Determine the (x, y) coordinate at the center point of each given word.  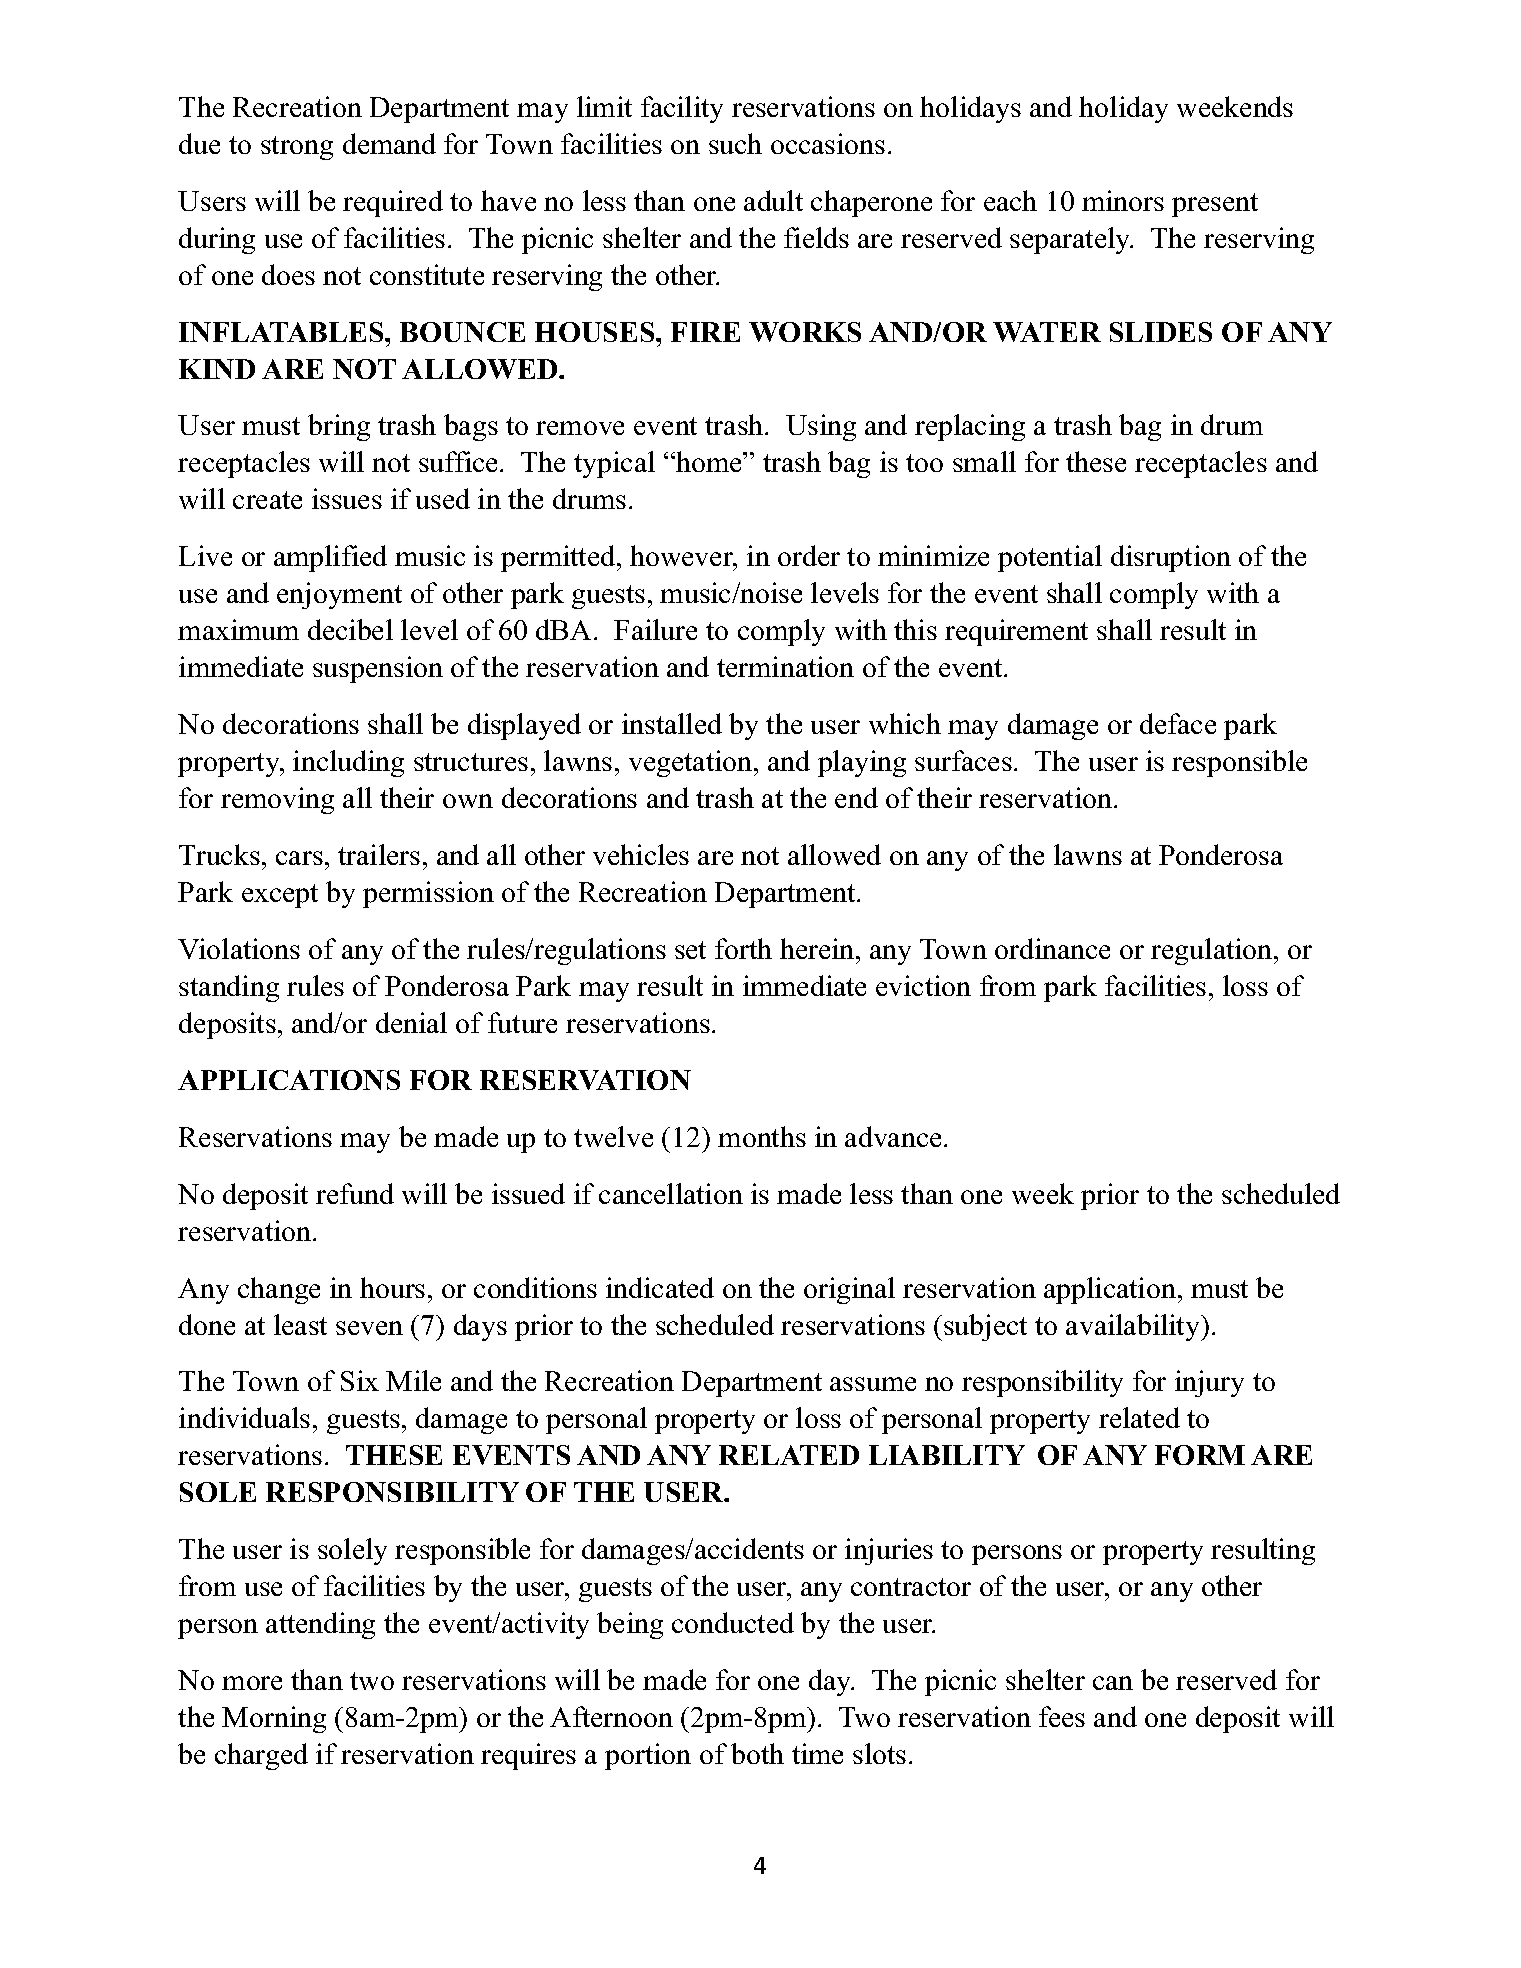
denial (411, 1022)
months (762, 1136)
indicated (660, 1287)
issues (347, 498)
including (348, 763)
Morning (274, 1719)
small (984, 461)
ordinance (1052, 948)
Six (360, 1380)
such (735, 143)
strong (297, 148)
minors (1123, 200)
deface (1178, 723)
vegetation (692, 763)
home (709, 461)
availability (1132, 1327)
